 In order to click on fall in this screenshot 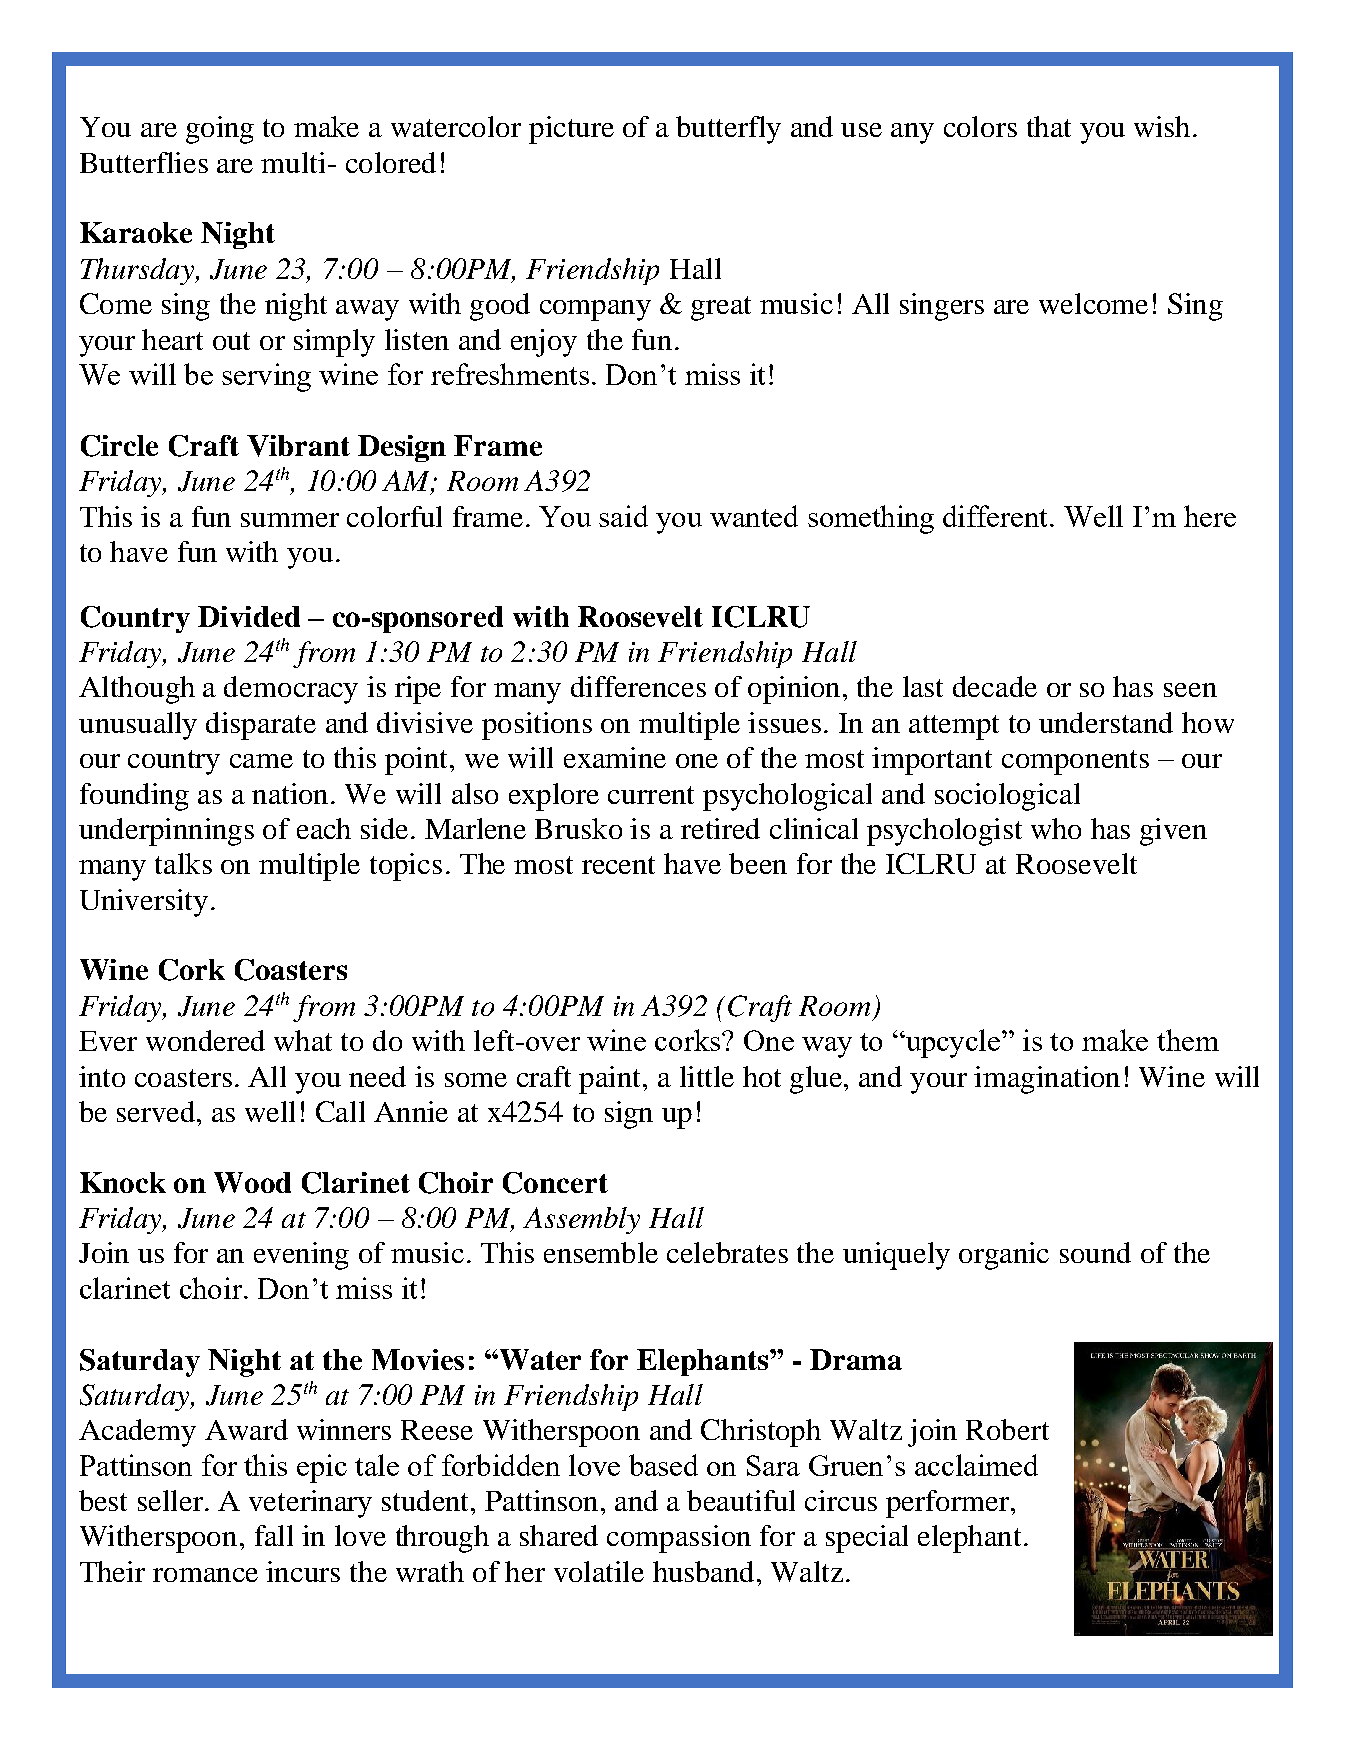, I will do `click(274, 1535)`.
